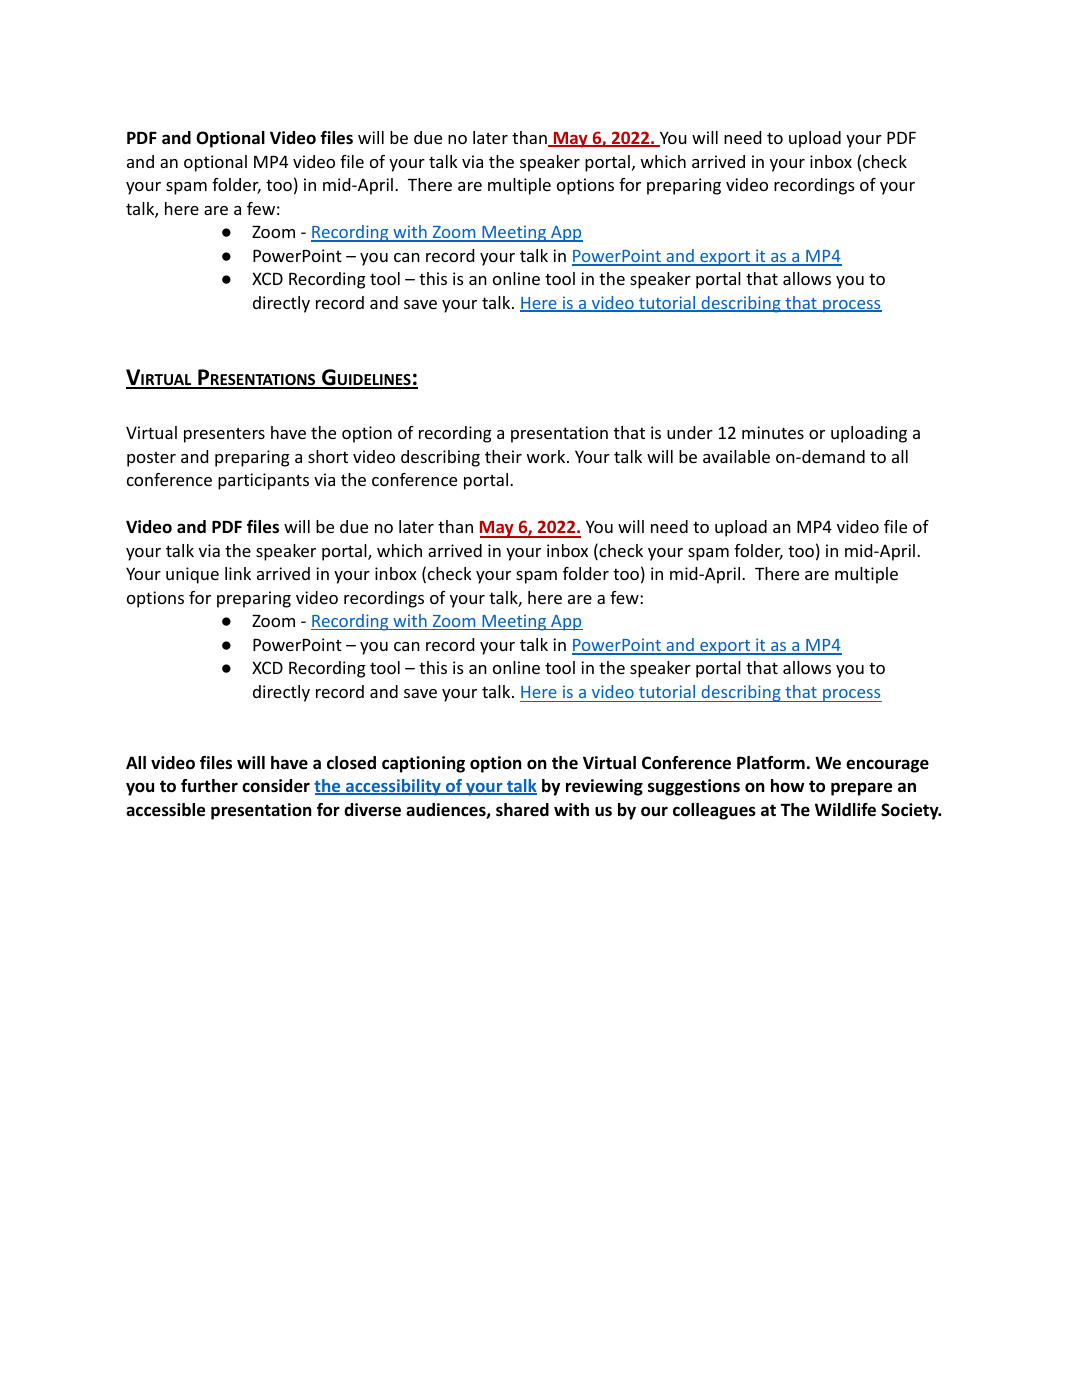 The image size is (1071, 1387). What do you see at coordinates (547, 456) in the screenshot?
I see `work` at bounding box center [547, 456].
